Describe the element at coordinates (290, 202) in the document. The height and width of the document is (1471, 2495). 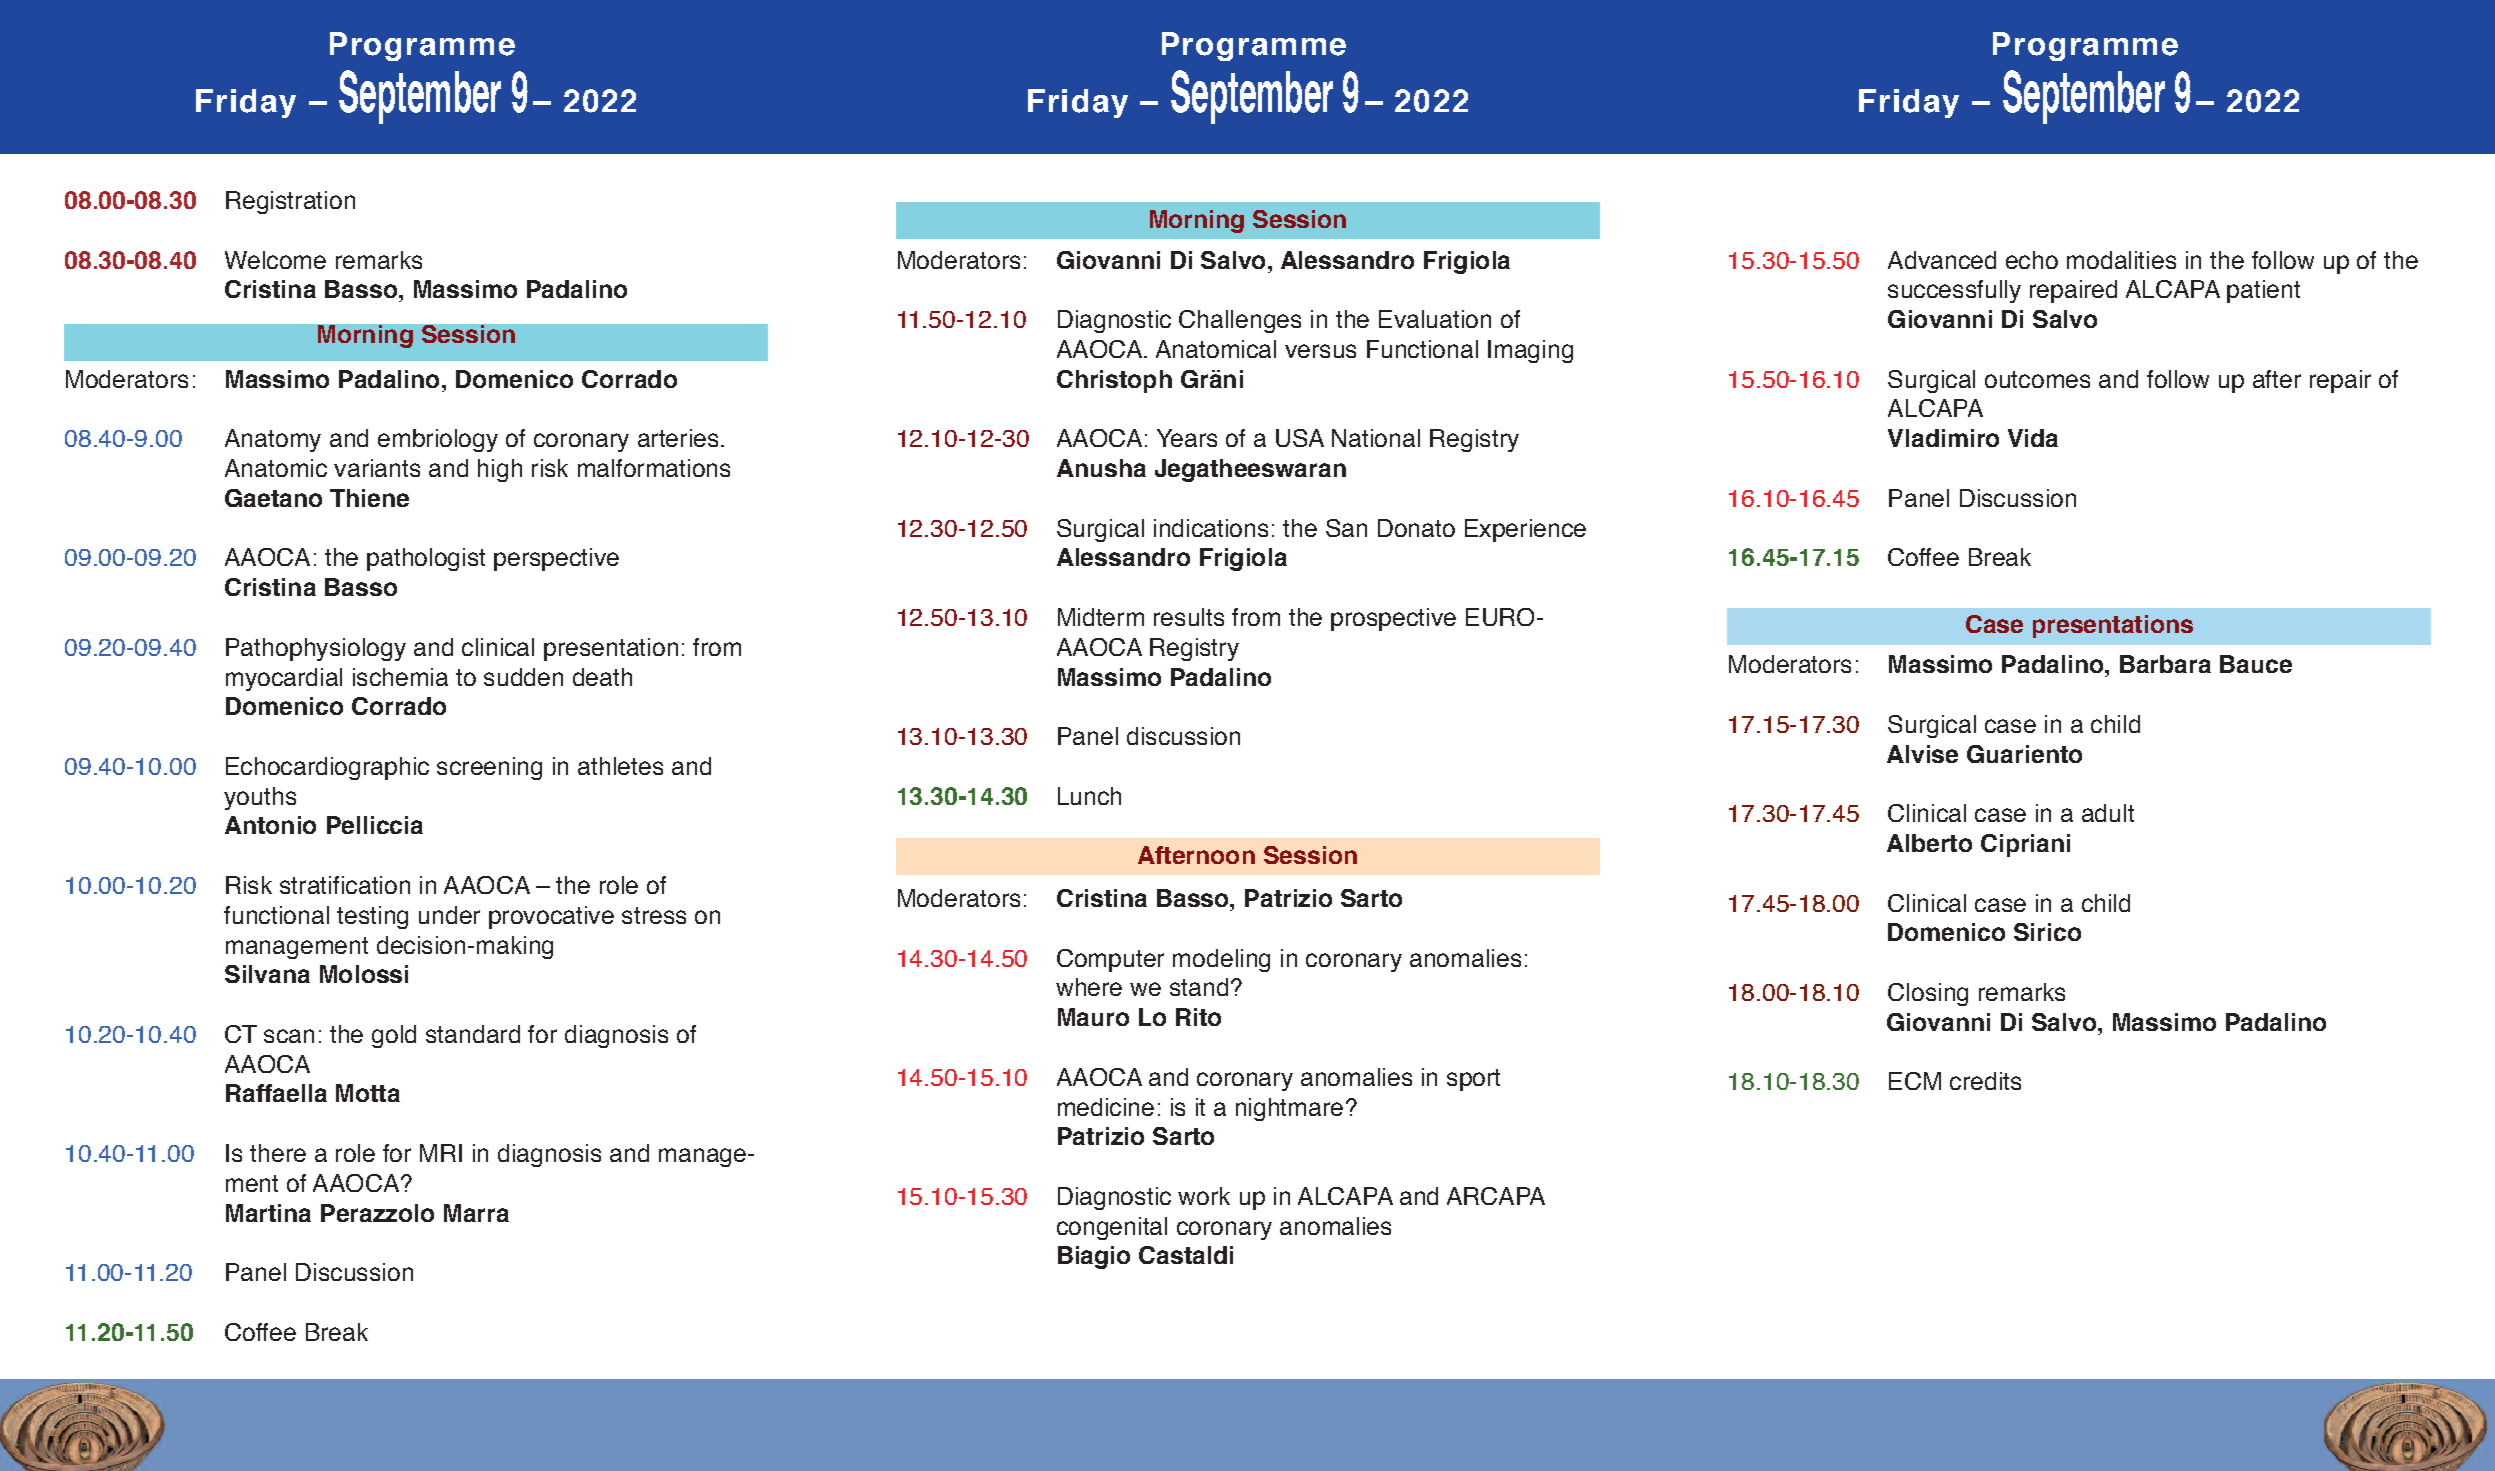
I see `Registration` at that location.
